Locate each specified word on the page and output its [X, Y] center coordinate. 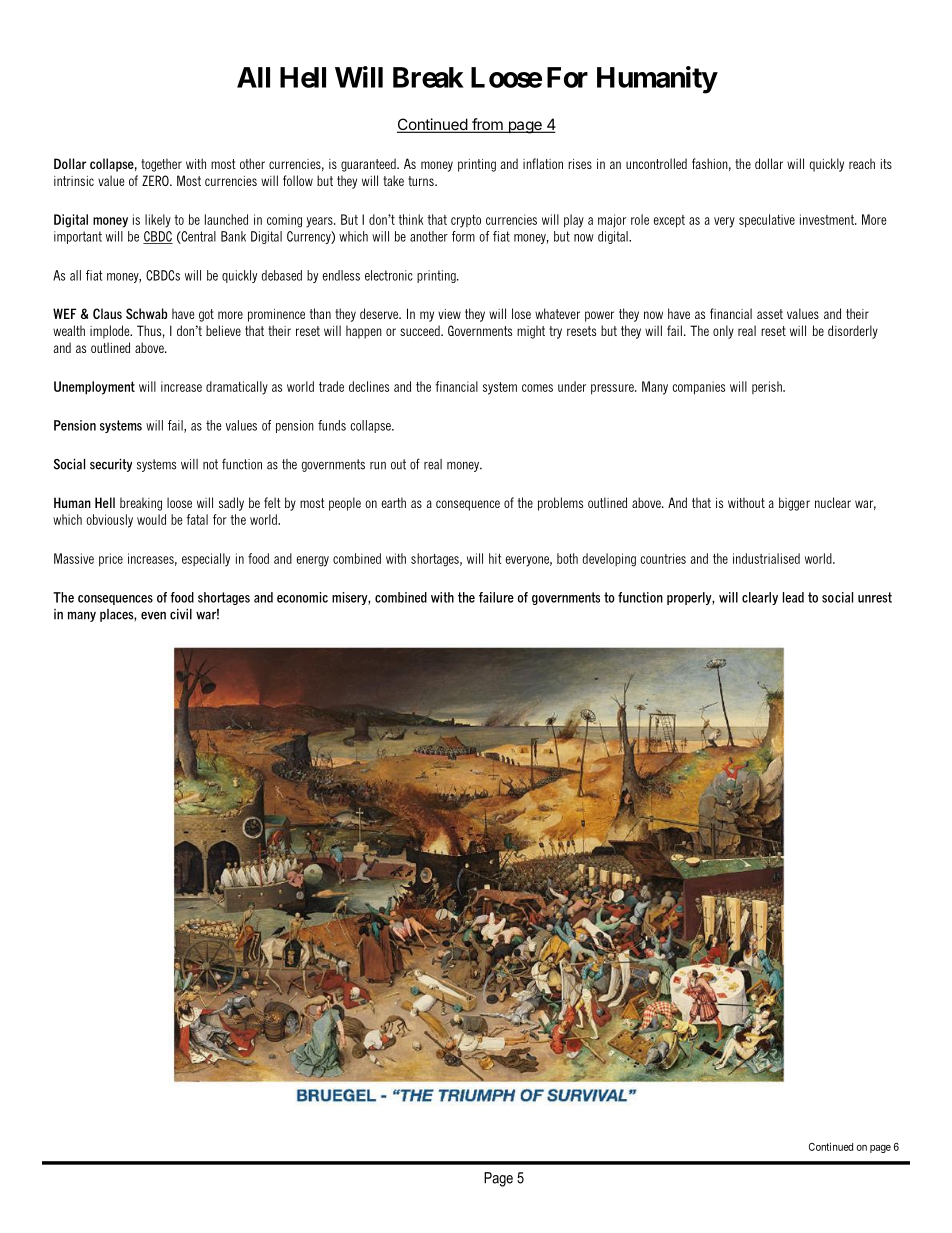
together [161, 165]
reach [862, 163]
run [378, 466]
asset [770, 314]
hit [495, 558]
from [487, 125]
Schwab [146, 313]
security [111, 465]
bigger [794, 504]
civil [181, 614]
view [449, 314]
